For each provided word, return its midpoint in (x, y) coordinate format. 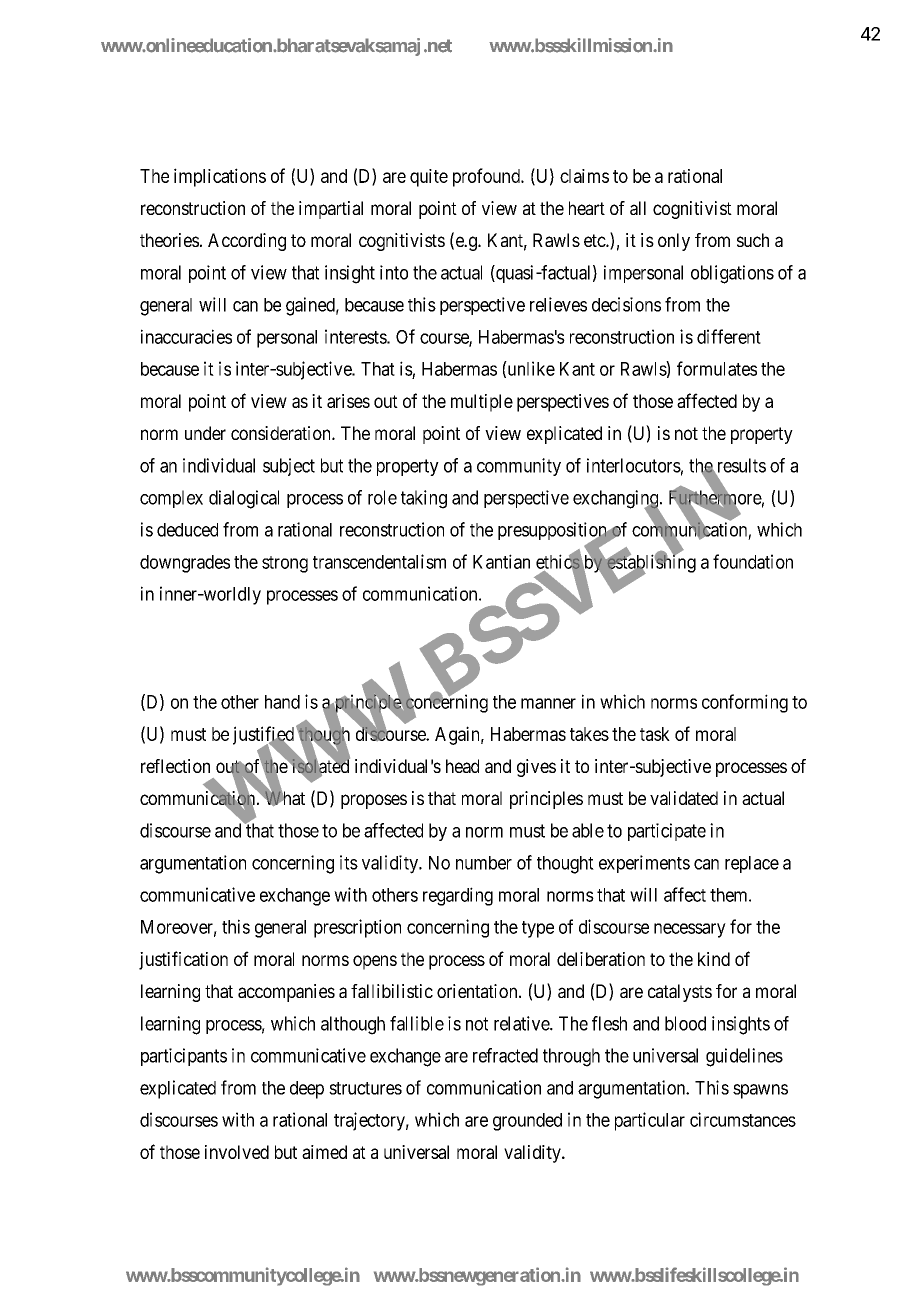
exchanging (617, 500)
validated (684, 798)
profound (487, 177)
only (674, 242)
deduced (187, 530)
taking (424, 499)
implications (220, 177)
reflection (175, 766)
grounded (527, 1122)
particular (650, 1121)
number (484, 863)
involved (237, 1152)
